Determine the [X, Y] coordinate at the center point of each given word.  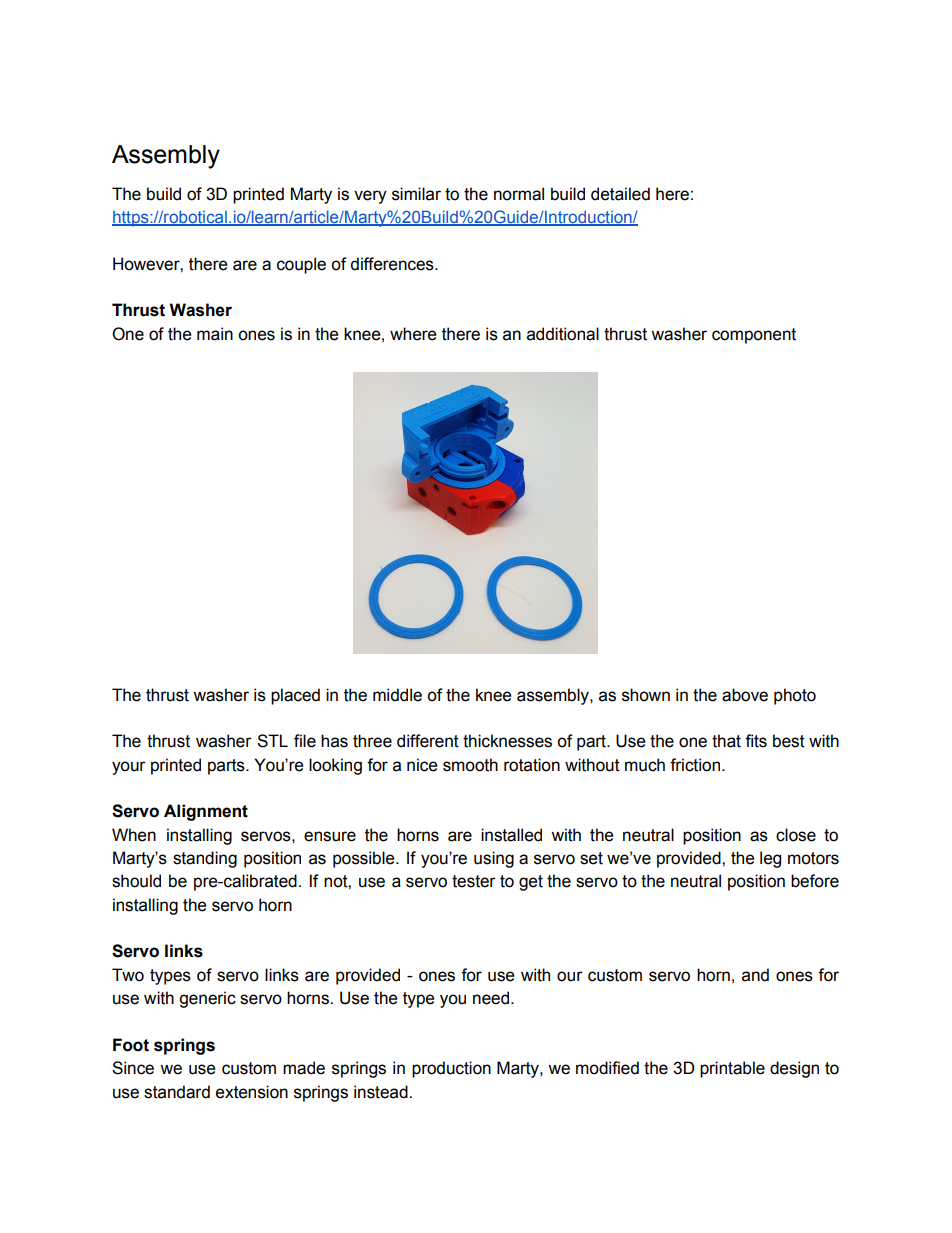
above [745, 695]
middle [397, 695]
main [215, 334]
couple [301, 265]
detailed [620, 194]
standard [177, 1092]
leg [770, 859]
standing [205, 859]
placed [295, 696]
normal [519, 194]
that [726, 741]
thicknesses [507, 741]
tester [474, 881]
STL [272, 741]
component [754, 336]
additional [563, 334]
